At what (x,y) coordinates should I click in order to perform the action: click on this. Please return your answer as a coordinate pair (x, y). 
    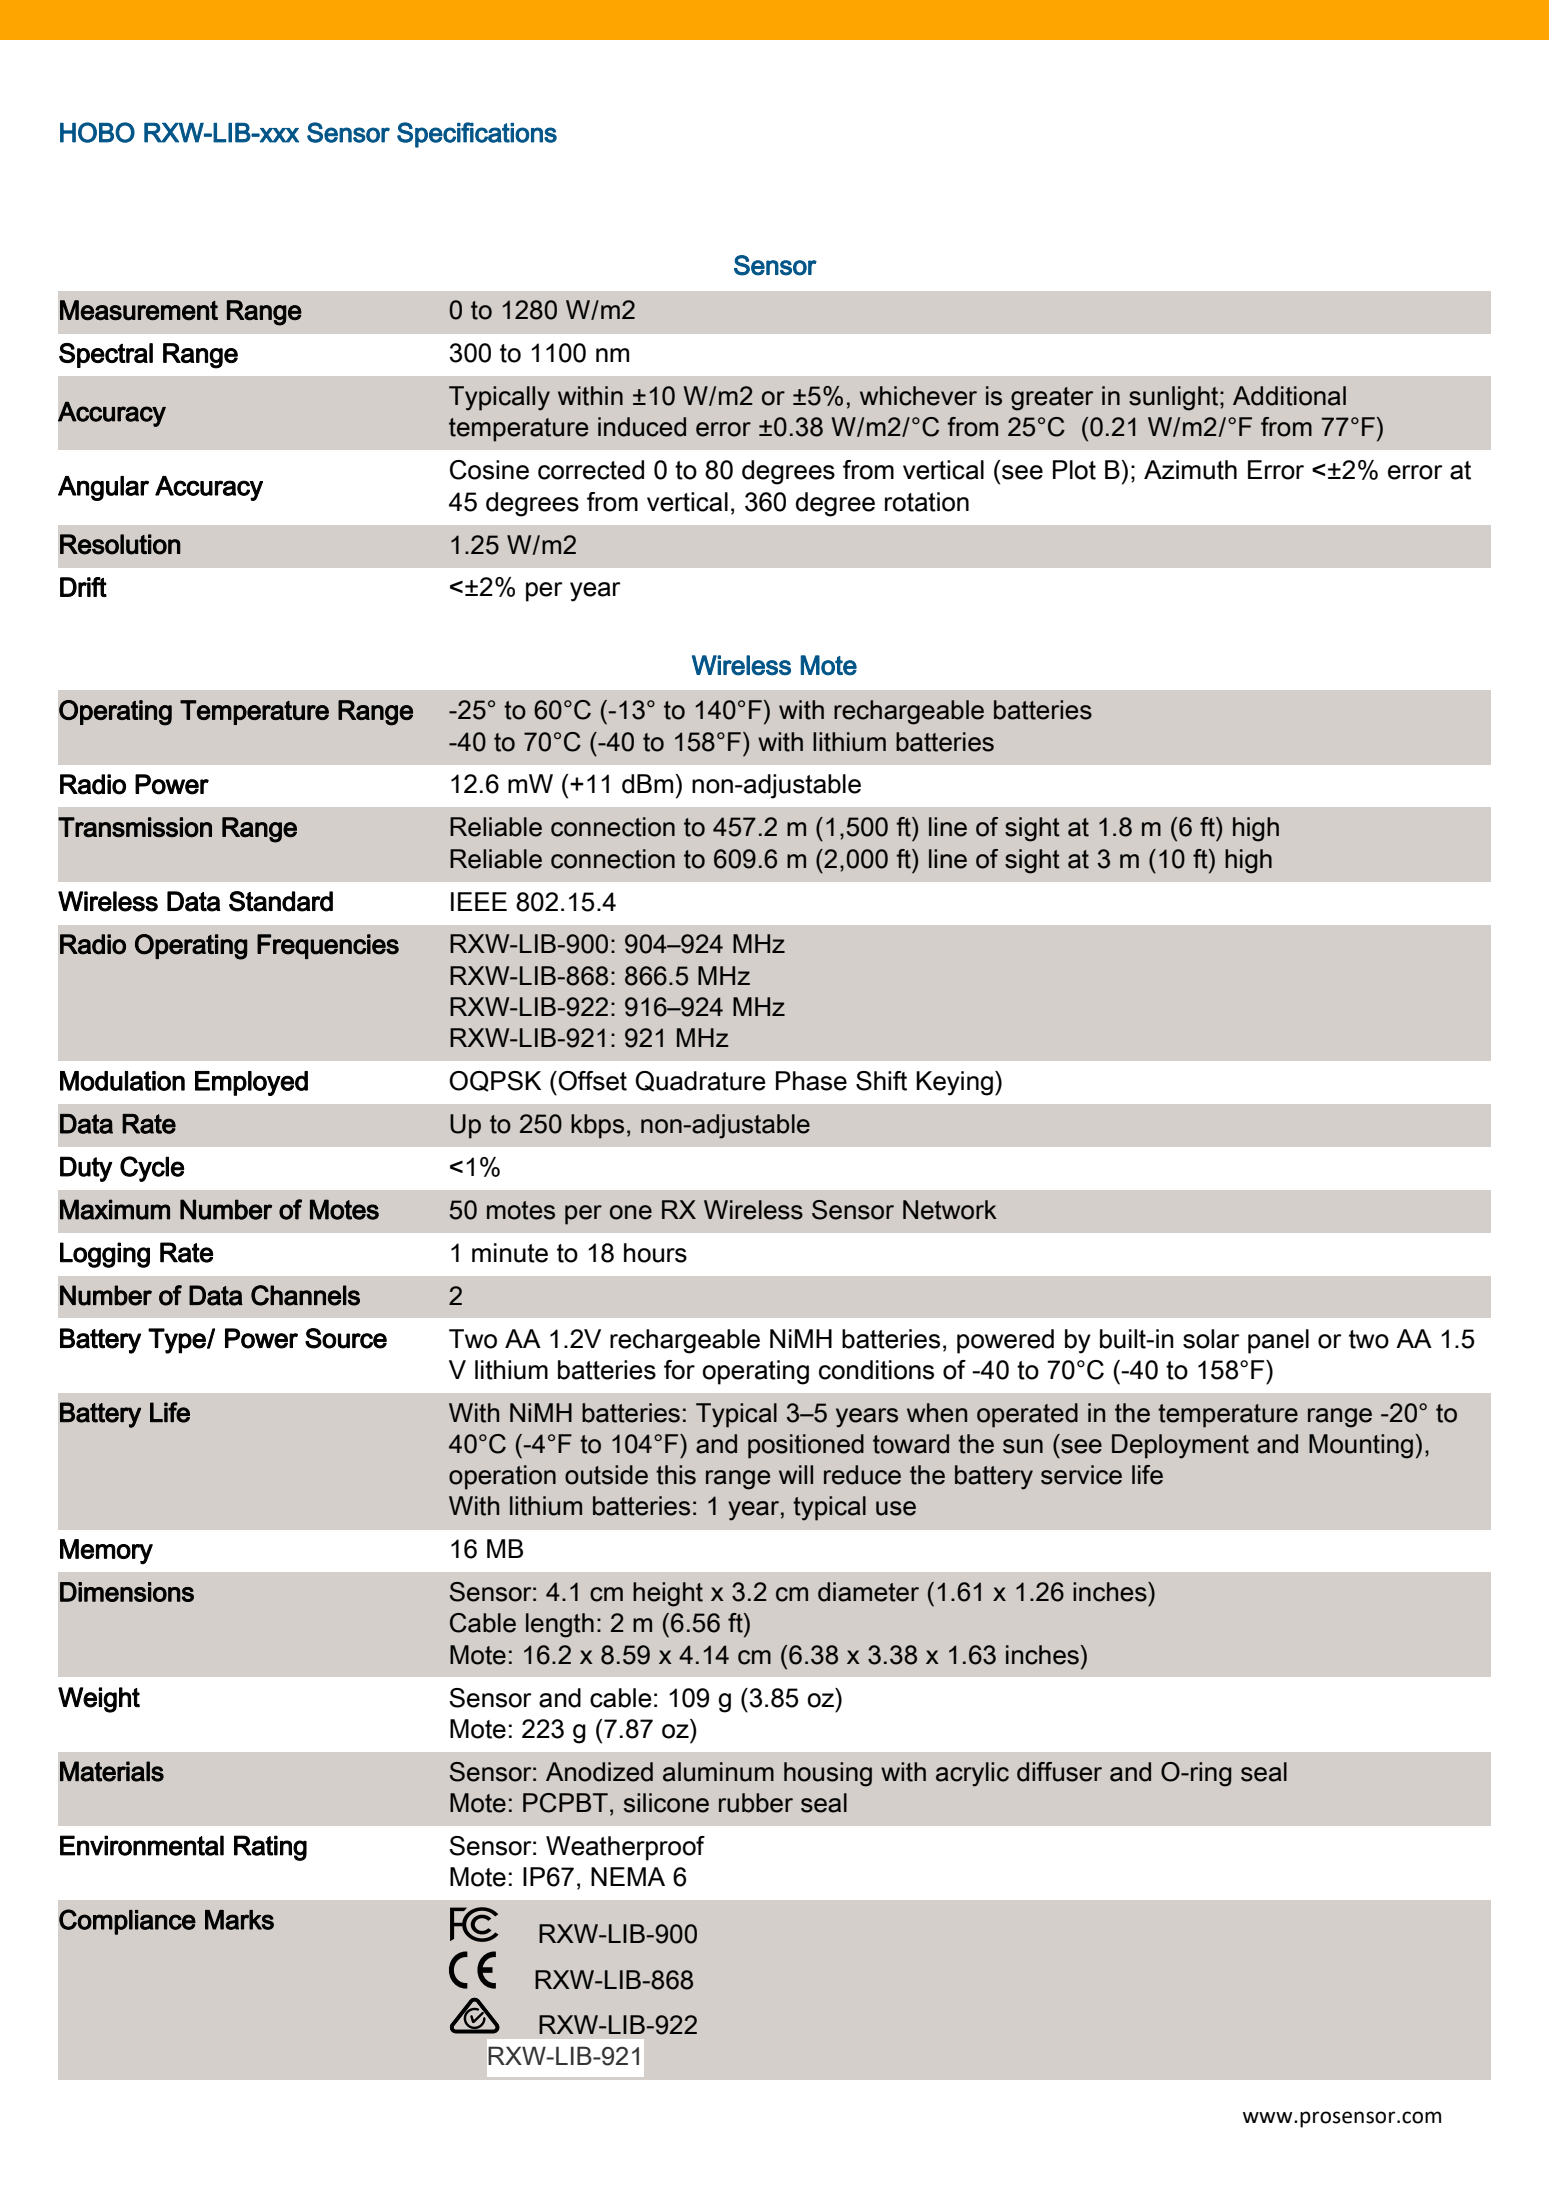
    Looking at the image, I should click on (676, 1475).
